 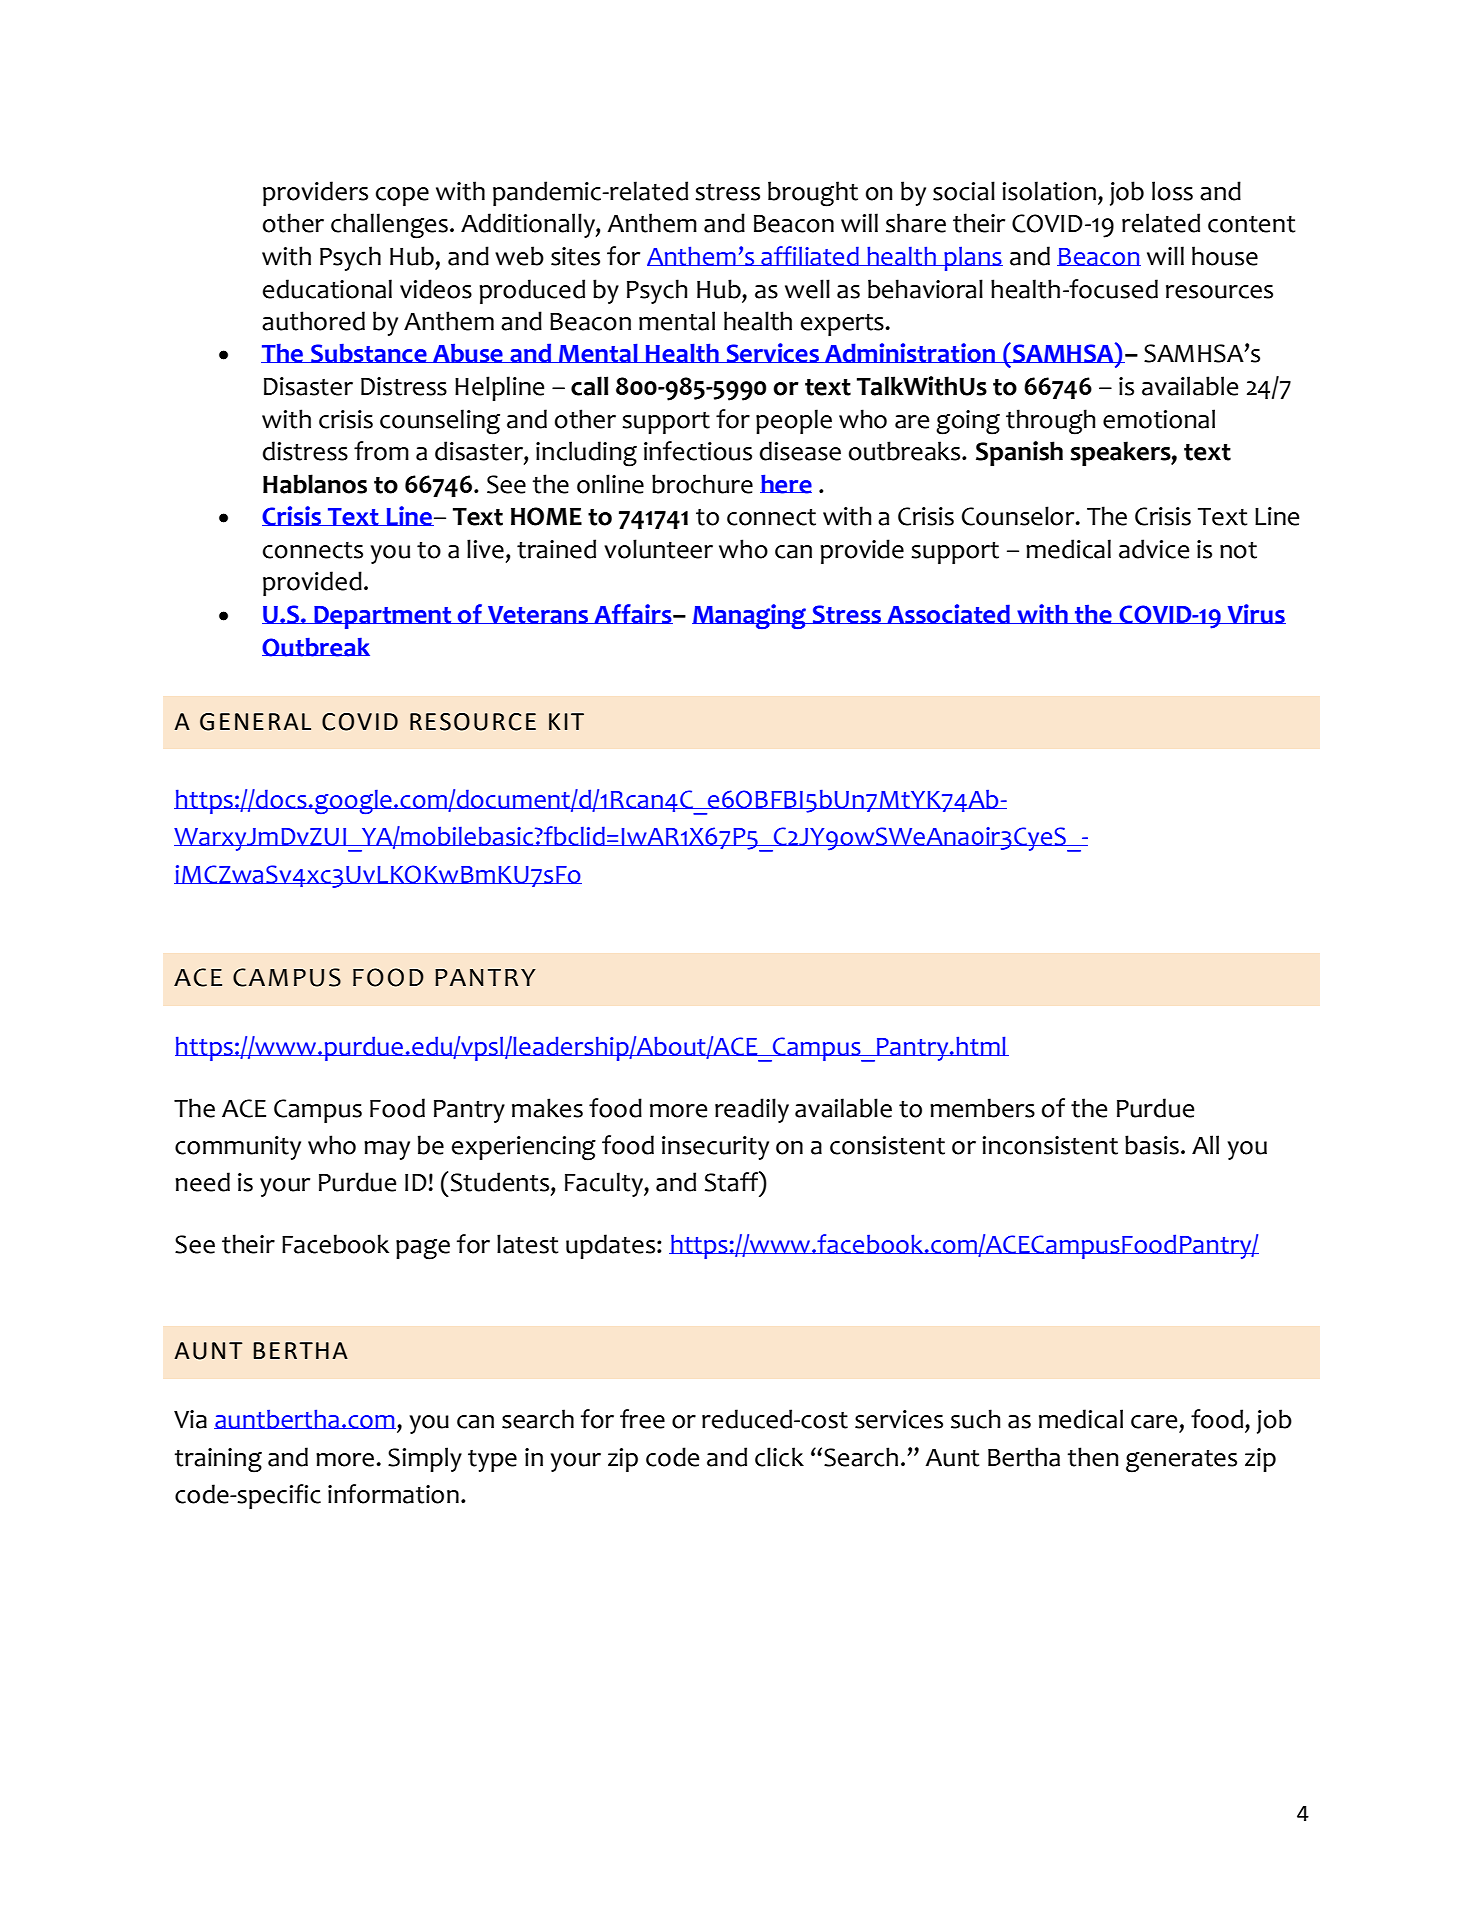 I want to click on may, so click(x=387, y=1150).
